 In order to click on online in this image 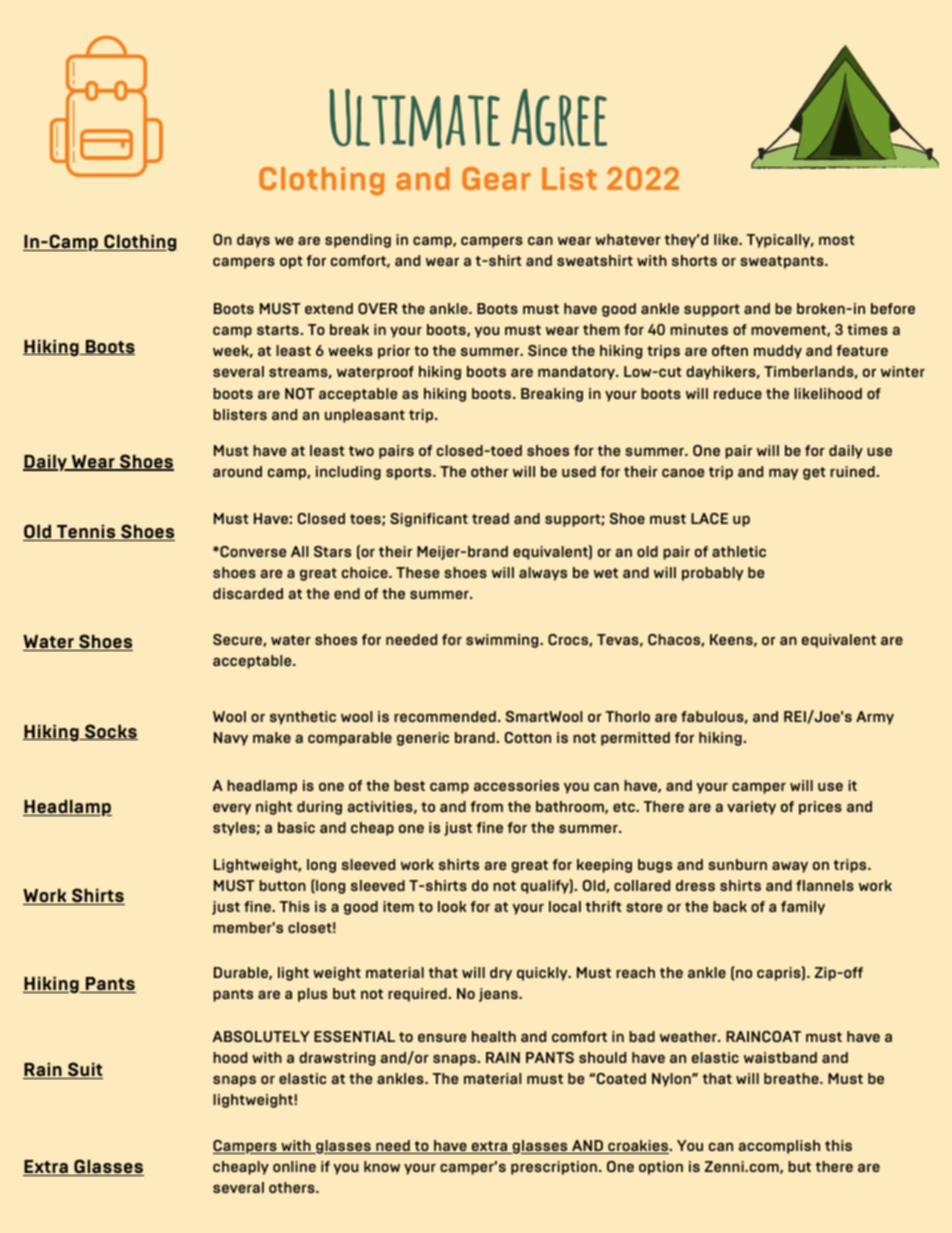, I will do `click(294, 1166)`.
